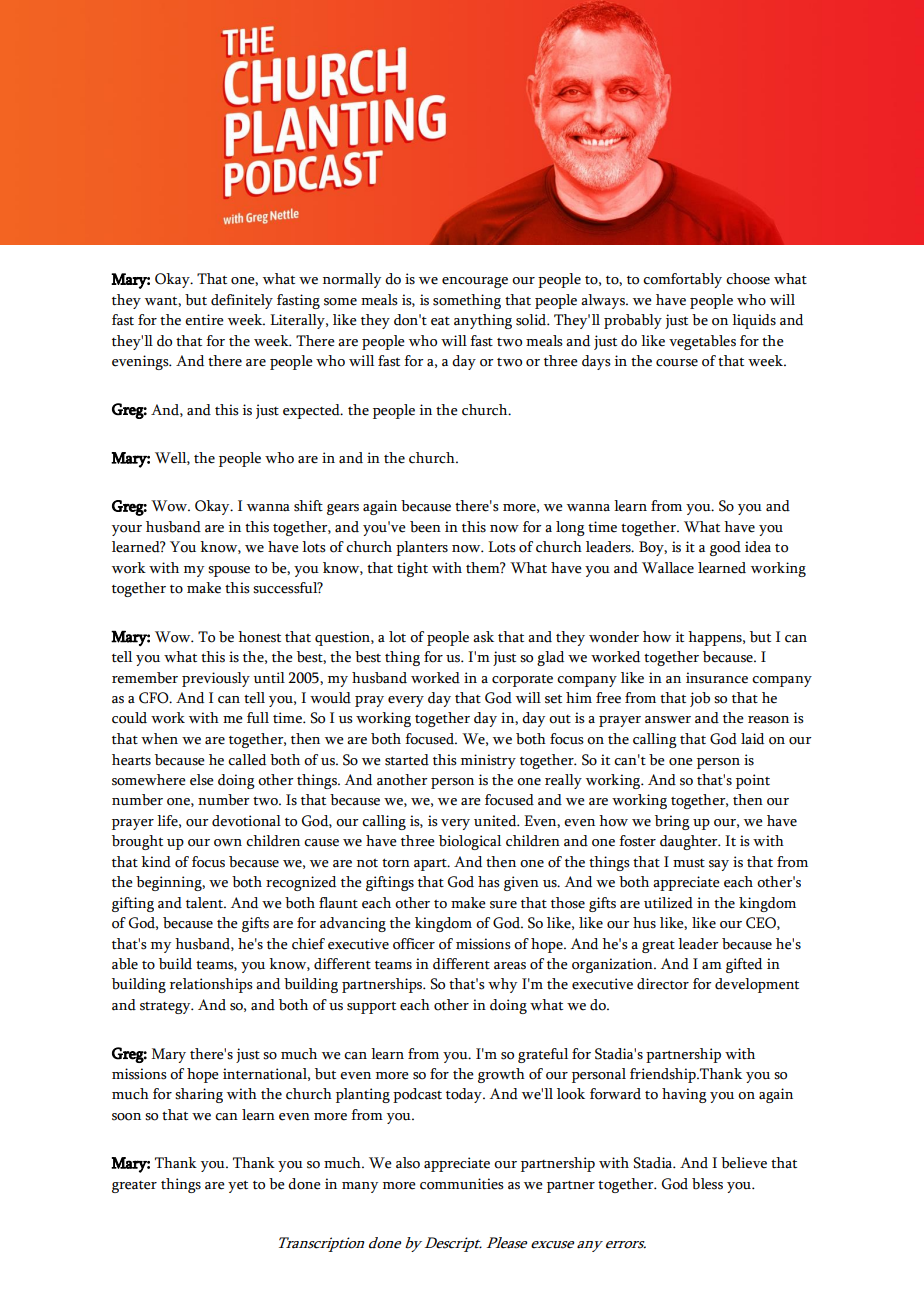  What do you see at coordinates (229, 571) in the screenshot?
I see `spouse` at bounding box center [229, 571].
